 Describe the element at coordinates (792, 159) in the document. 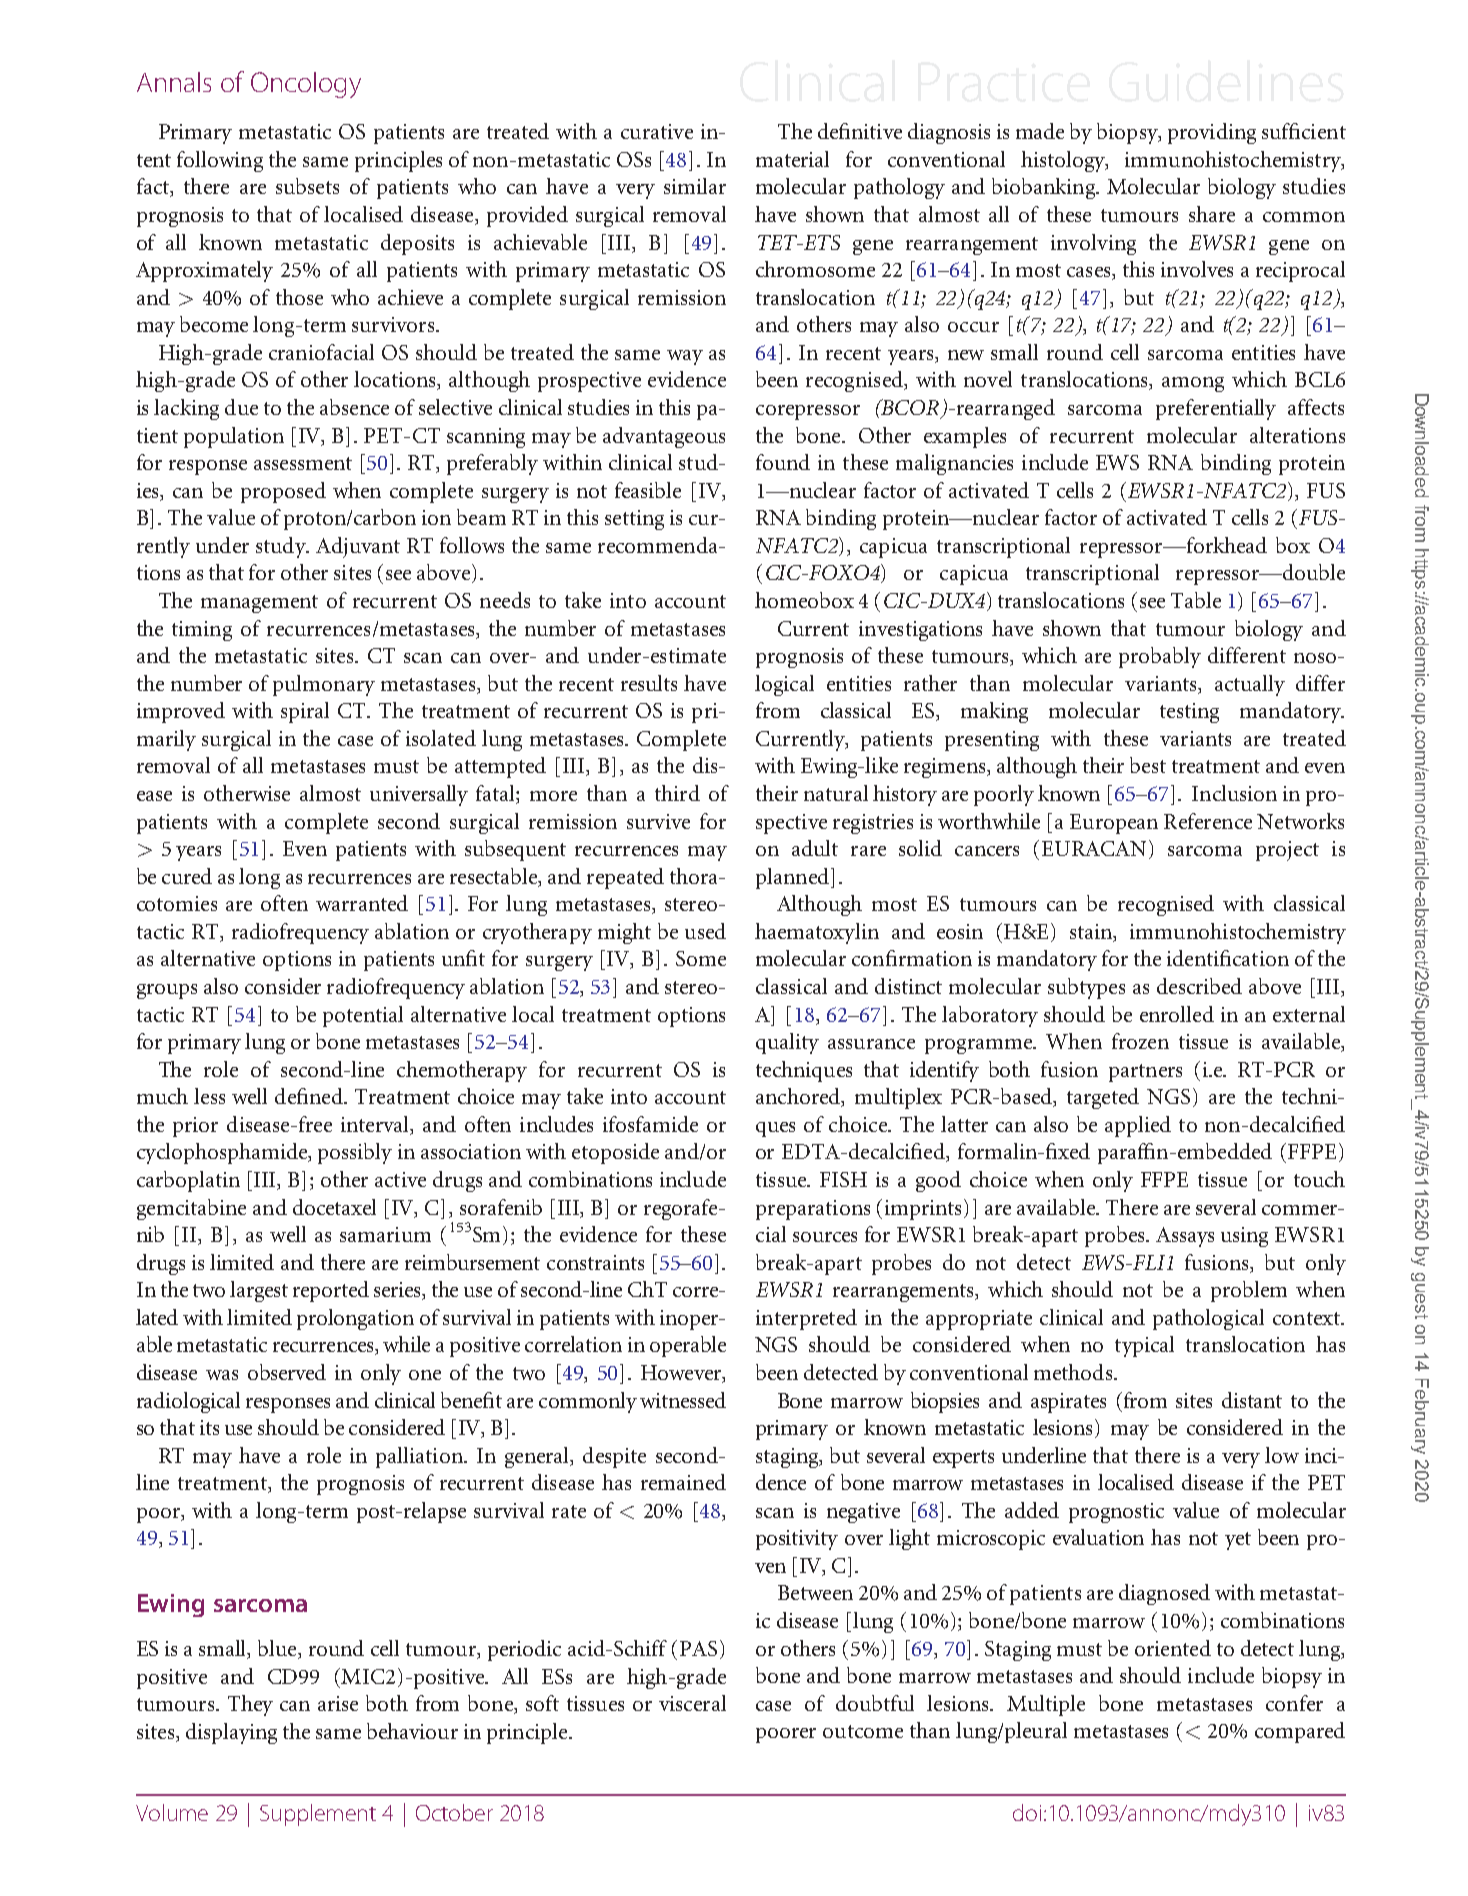

I see `material` at that location.
